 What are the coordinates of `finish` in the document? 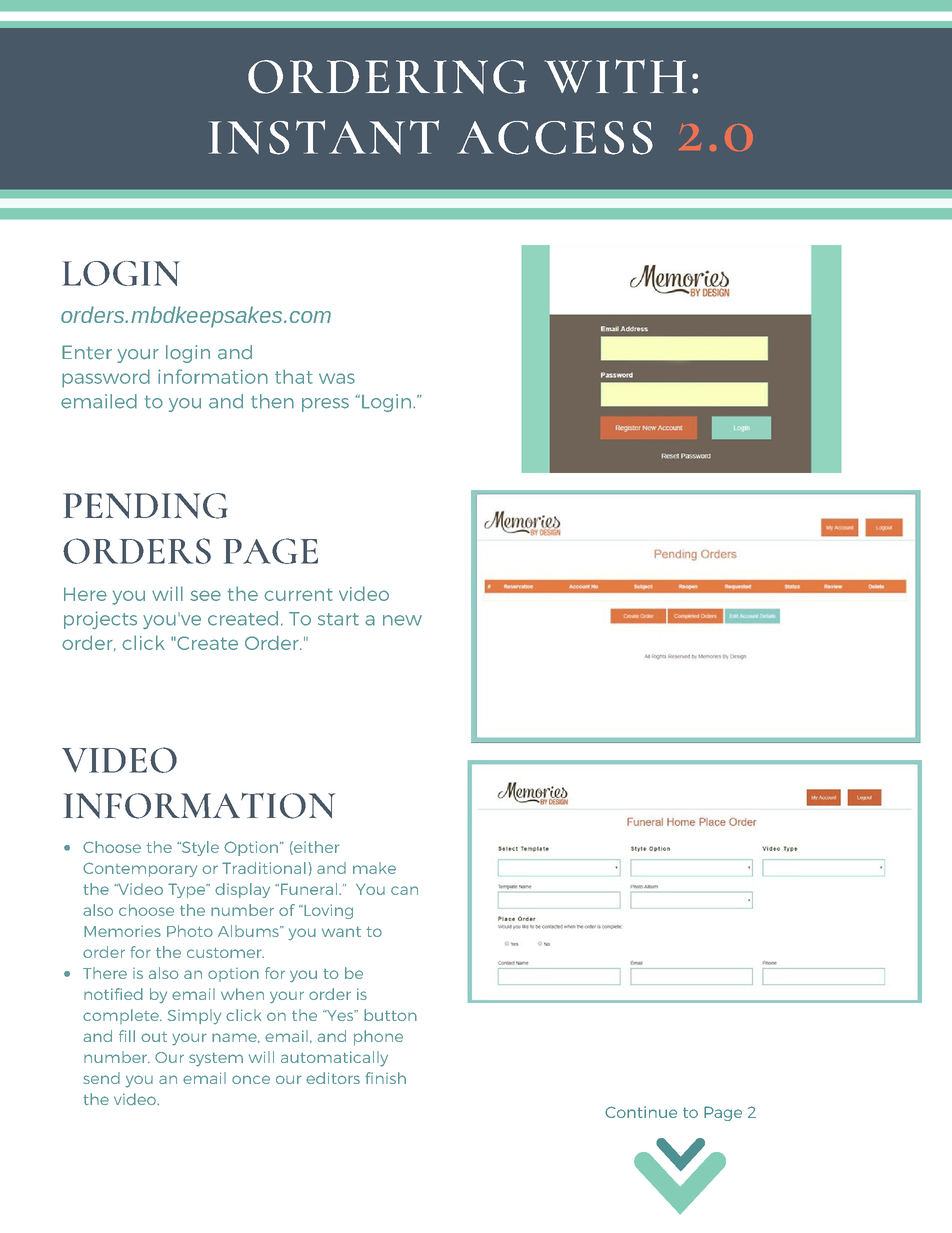 It's located at (385, 1078).
